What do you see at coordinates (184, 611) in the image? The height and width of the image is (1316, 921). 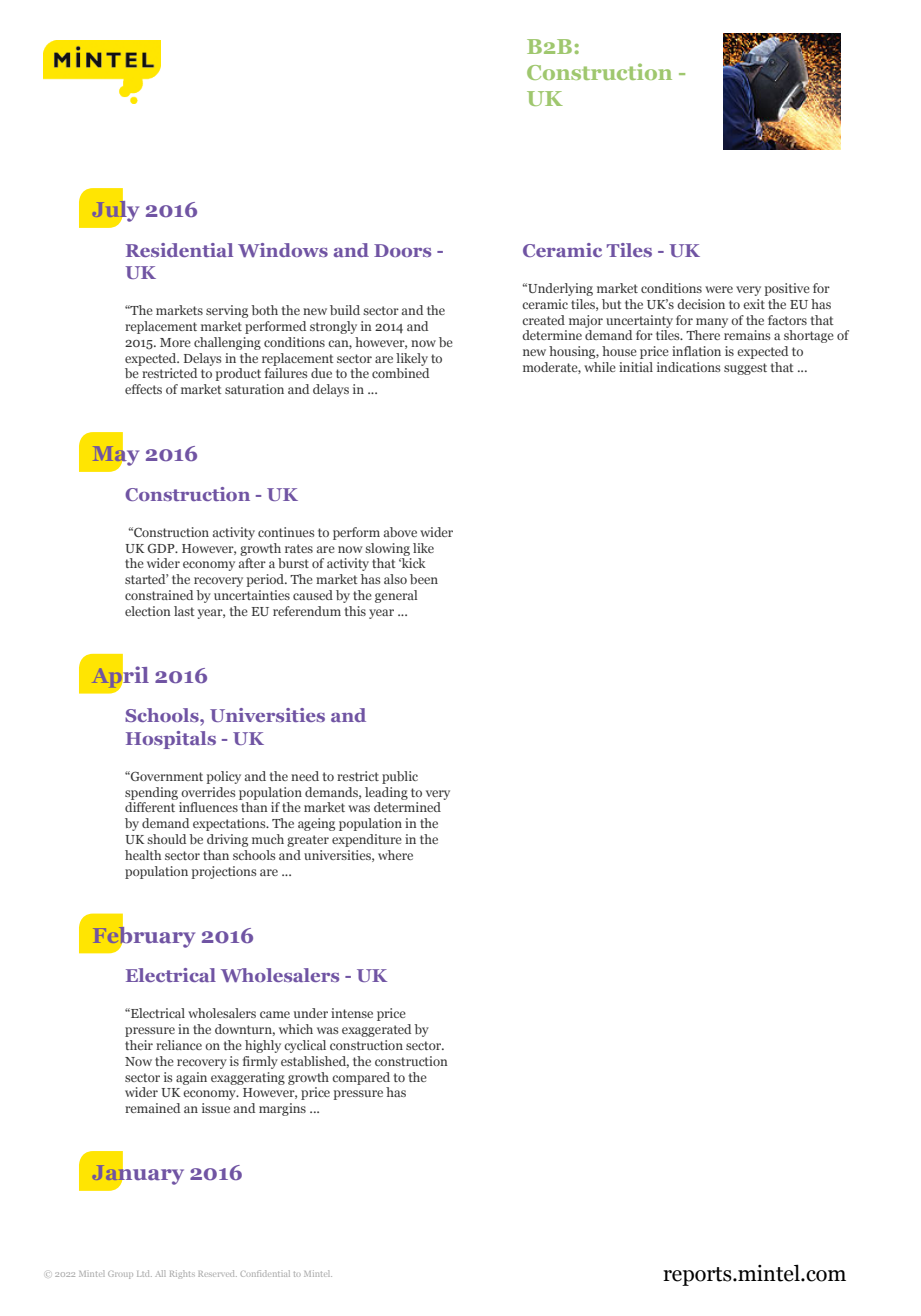 I see `last` at bounding box center [184, 611].
